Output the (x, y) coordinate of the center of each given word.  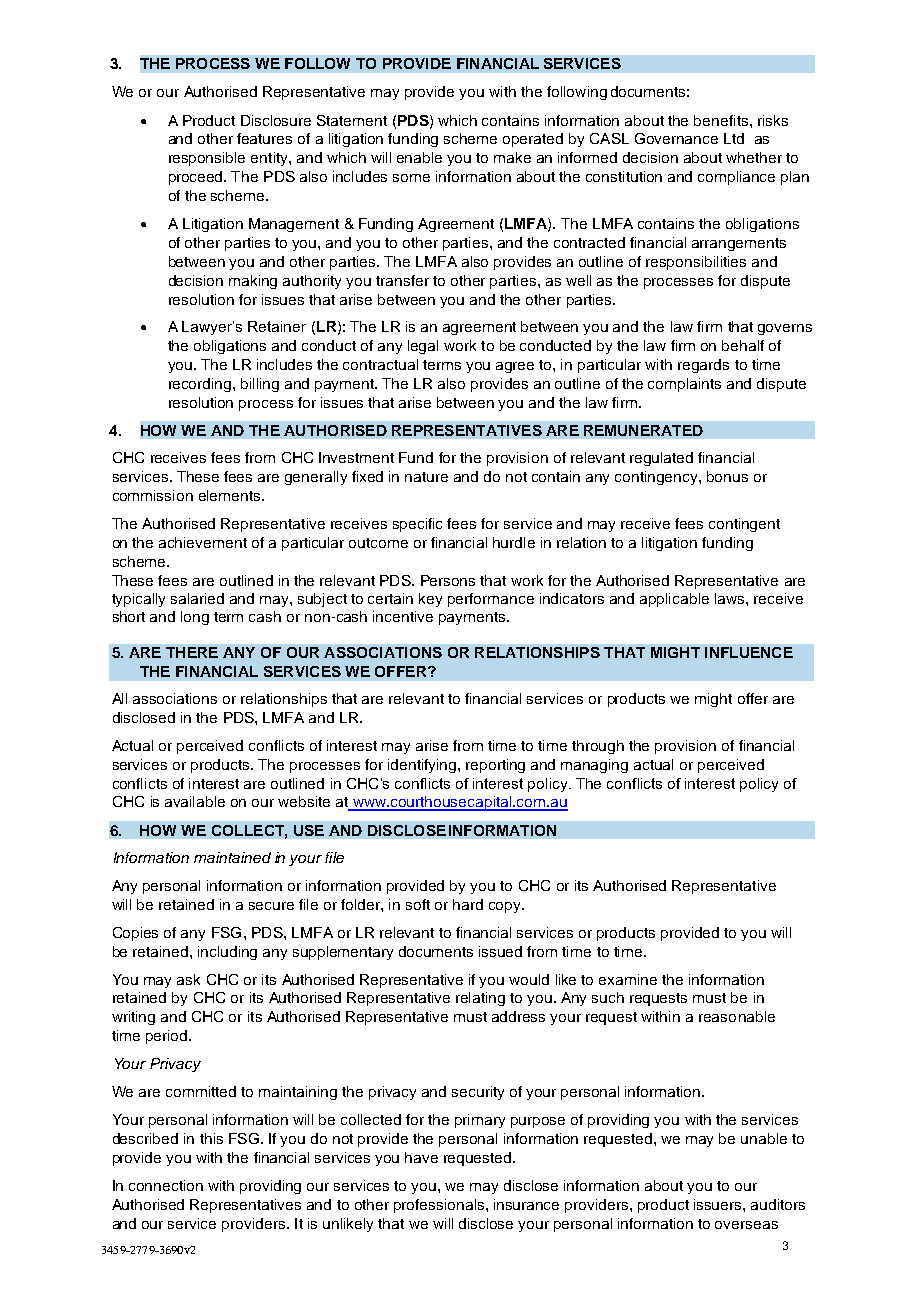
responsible (207, 159)
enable (419, 157)
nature (426, 477)
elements (229, 495)
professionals (440, 1206)
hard (468, 904)
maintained (232, 857)
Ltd (734, 138)
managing (594, 766)
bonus (727, 476)
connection (166, 1185)
